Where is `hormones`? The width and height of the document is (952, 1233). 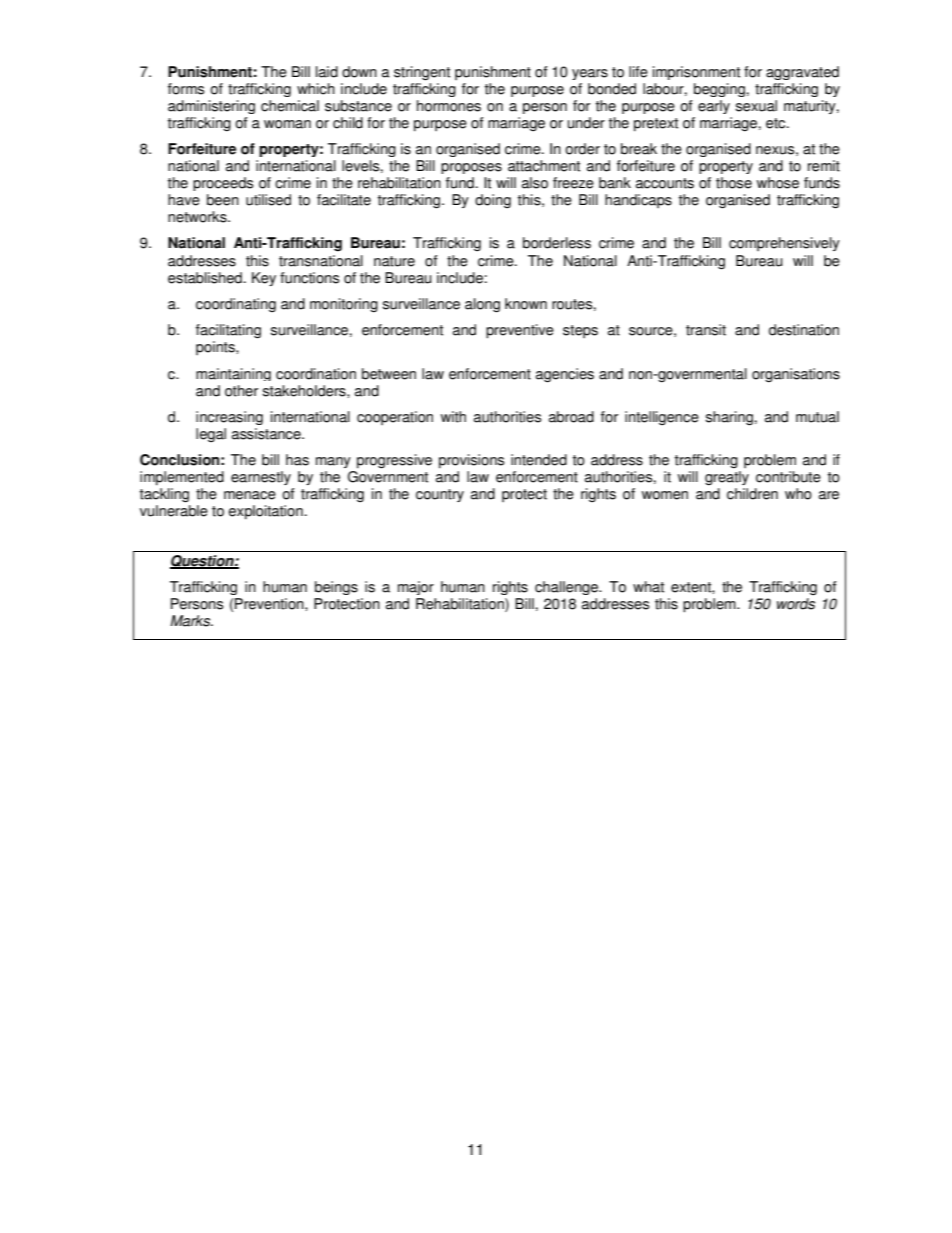
hormones is located at coordinates (449, 106).
